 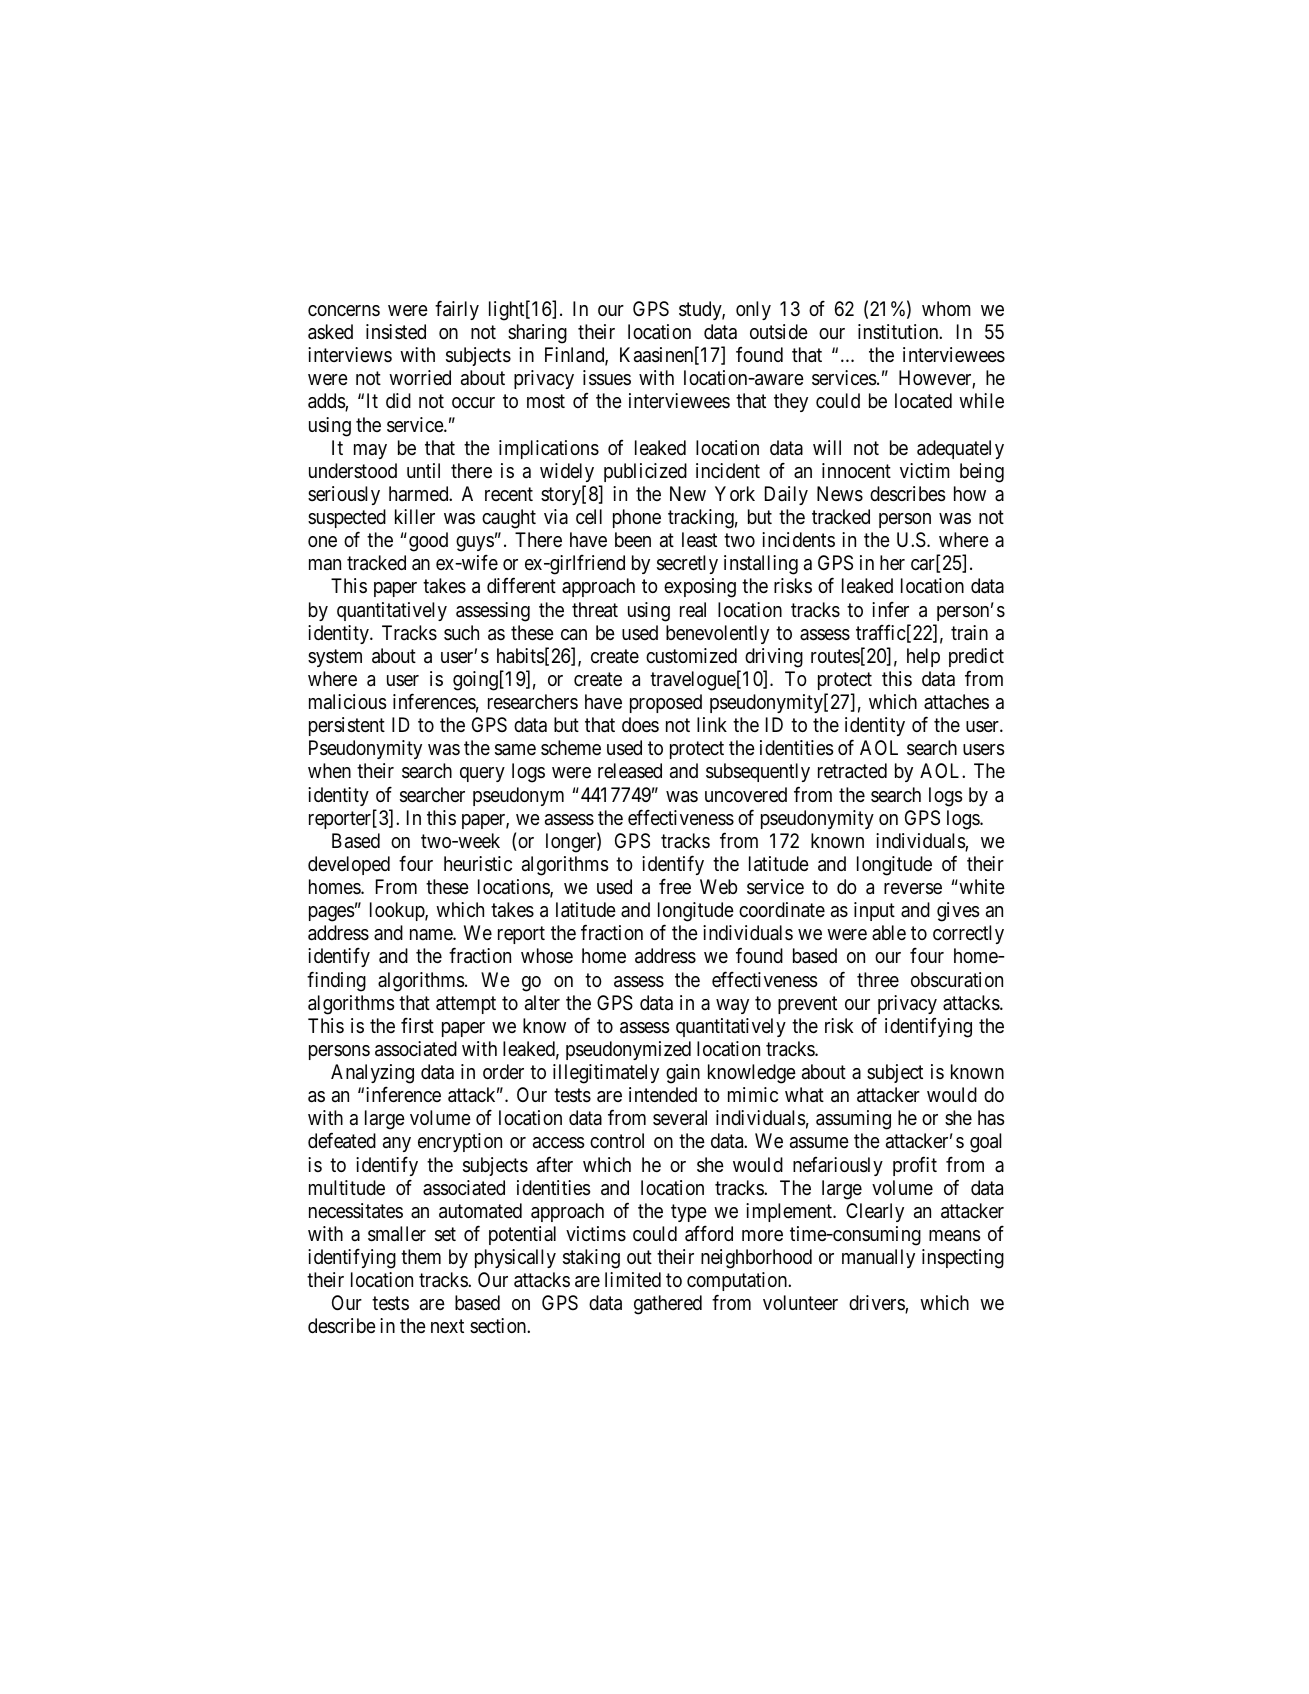 I want to click on three, so click(x=878, y=980).
